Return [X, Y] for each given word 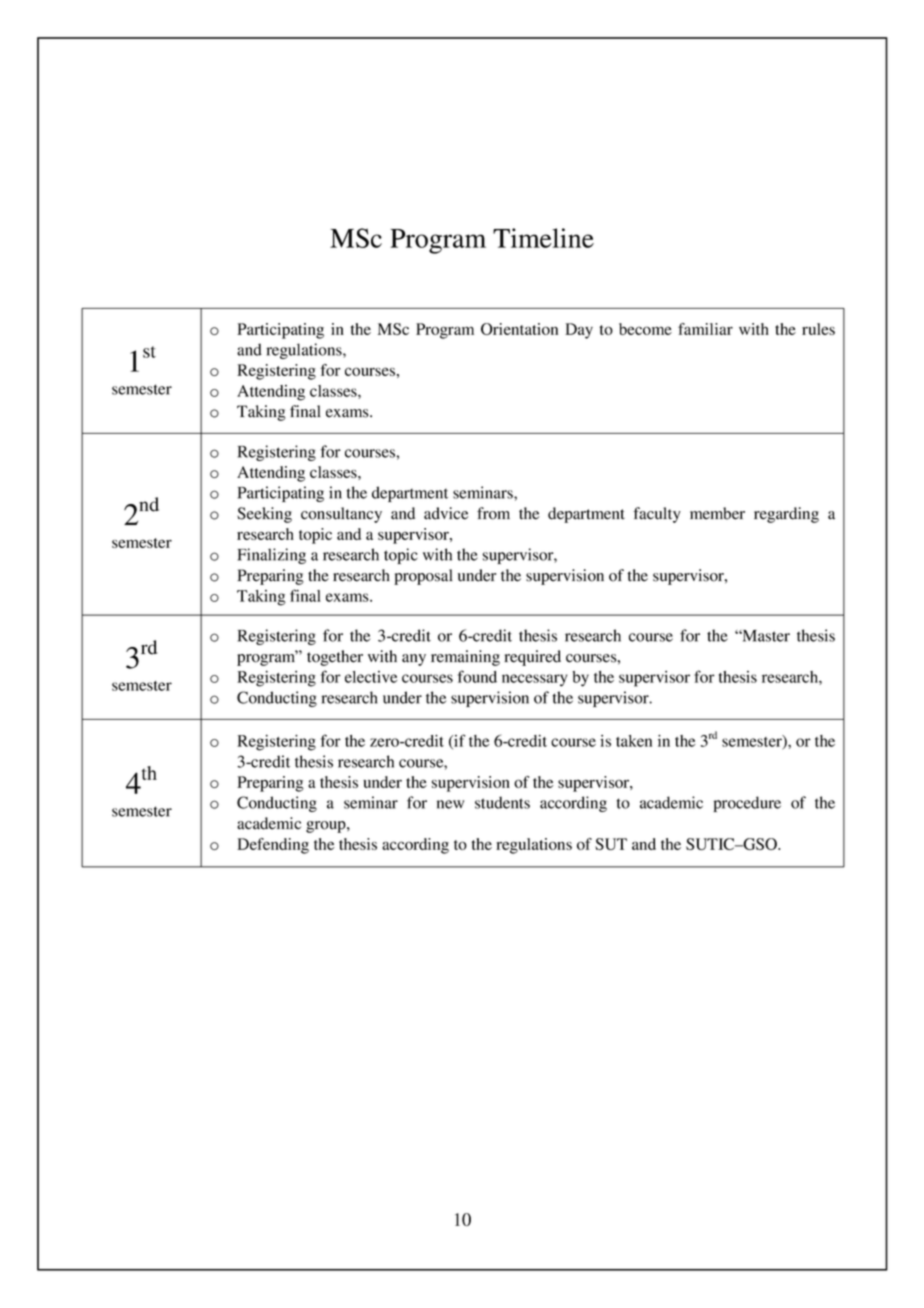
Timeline [543, 238]
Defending [273, 846]
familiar [705, 329]
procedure [747, 804]
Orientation [519, 329]
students [502, 802]
